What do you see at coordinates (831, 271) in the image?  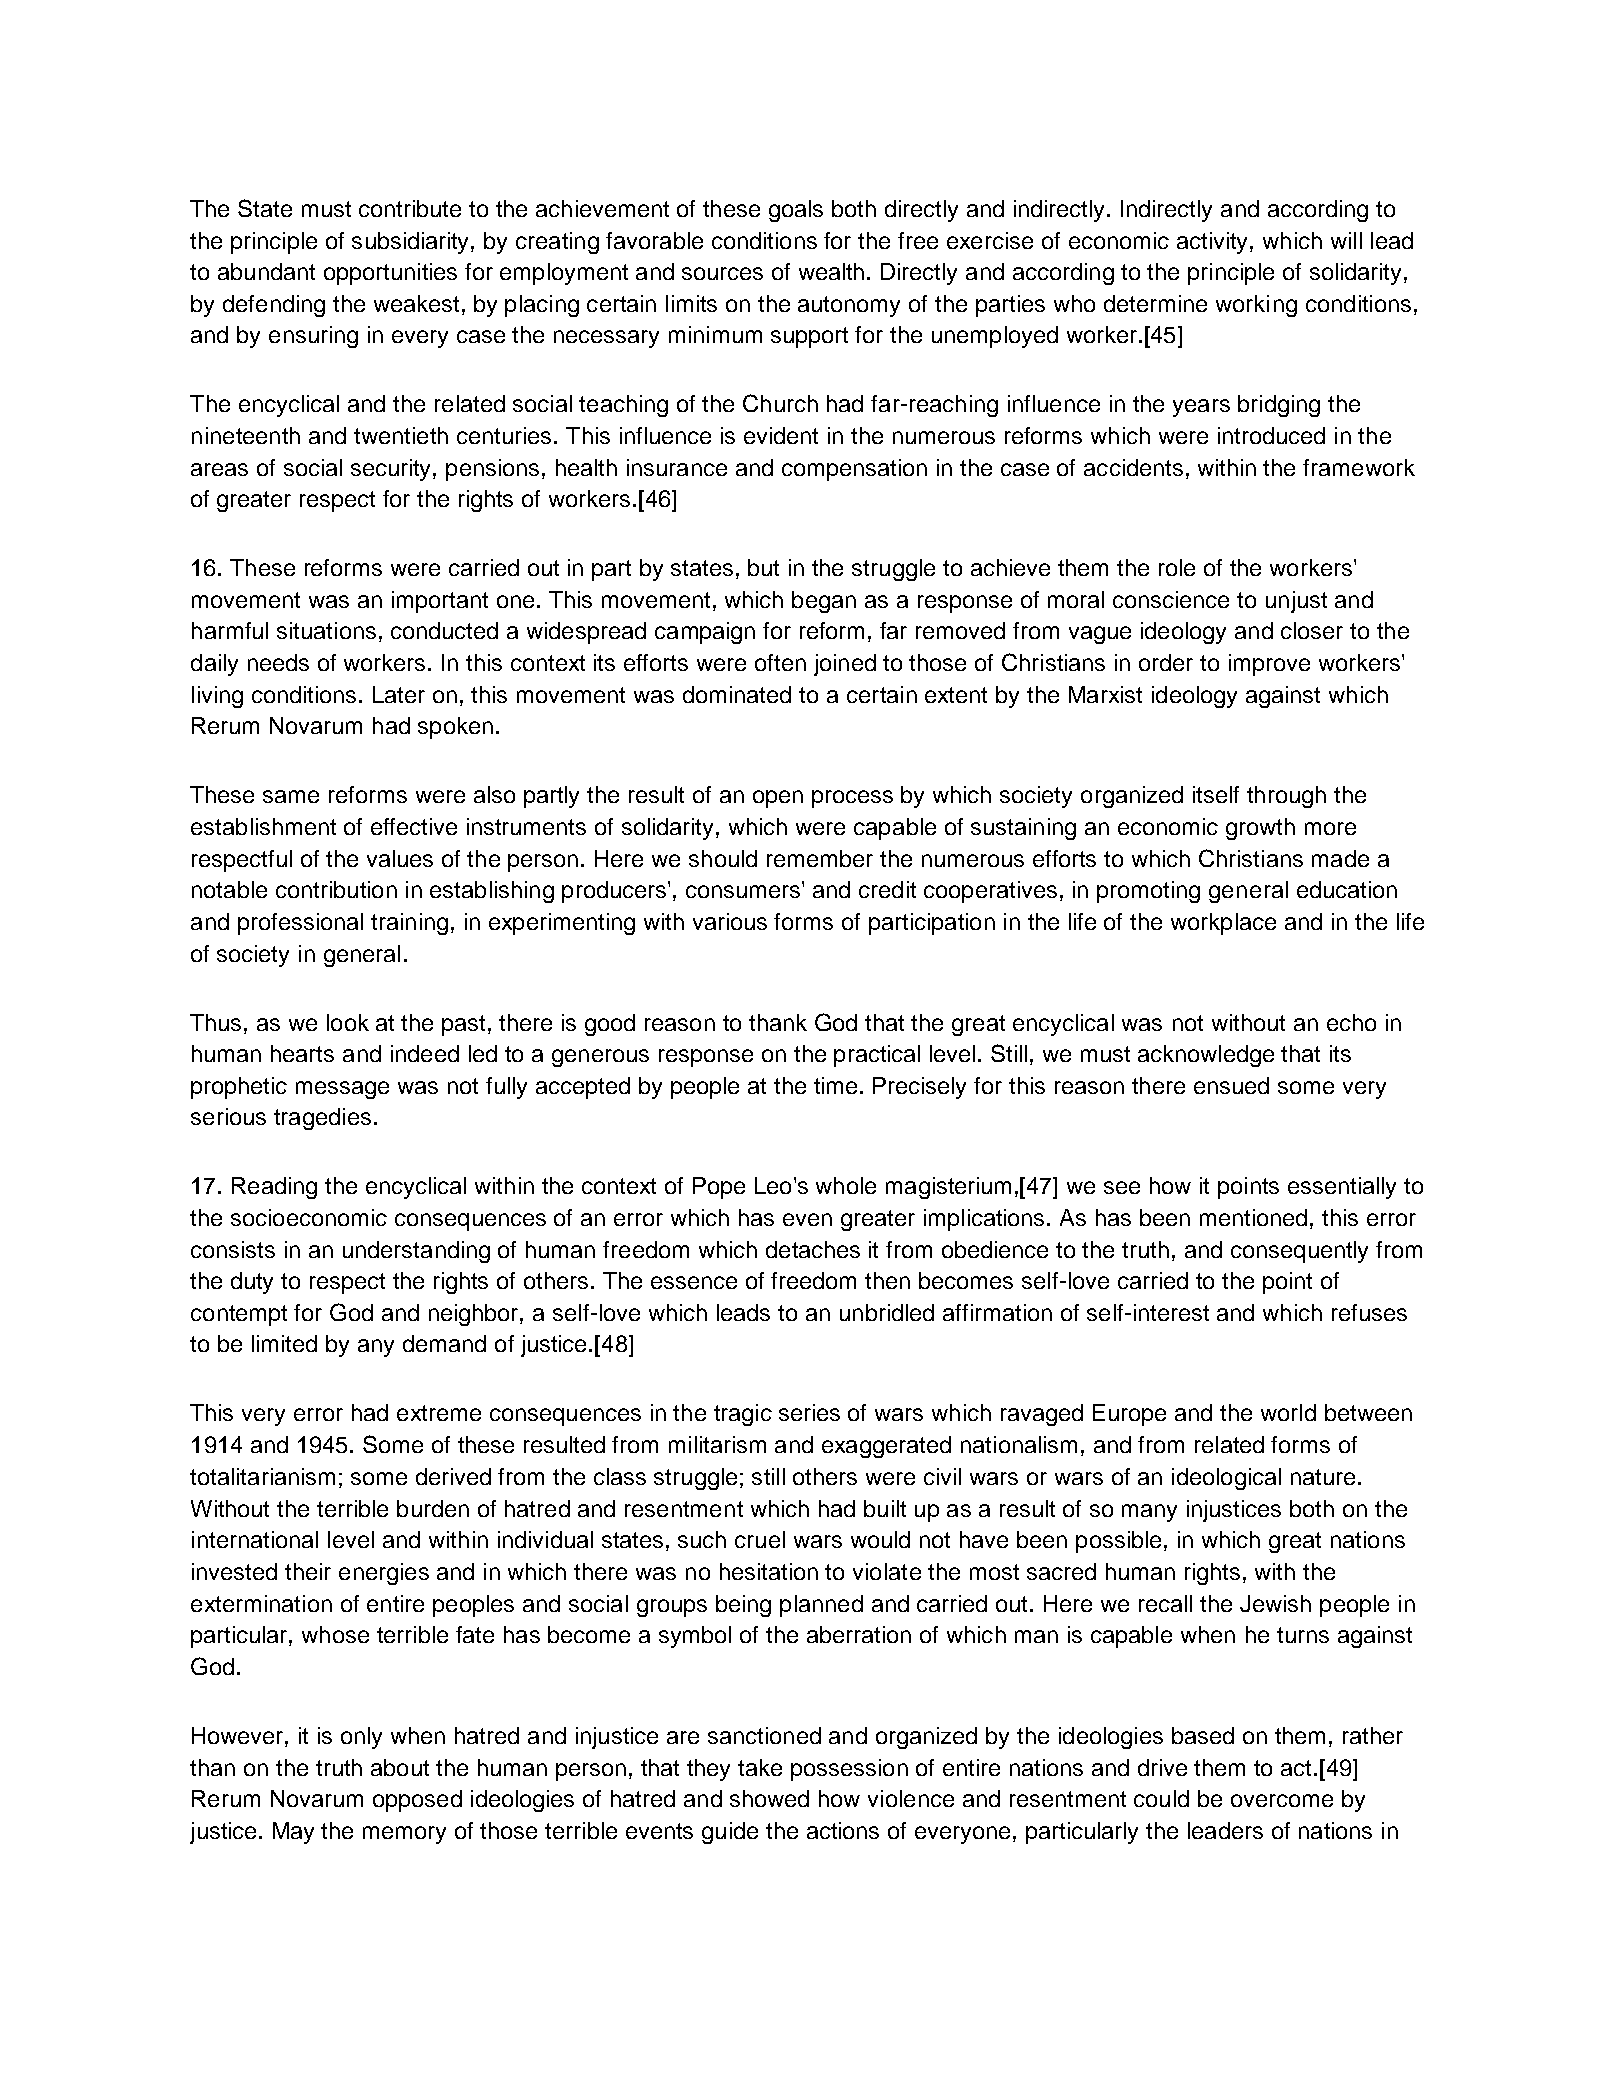 I see `wealth` at bounding box center [831, 271].
